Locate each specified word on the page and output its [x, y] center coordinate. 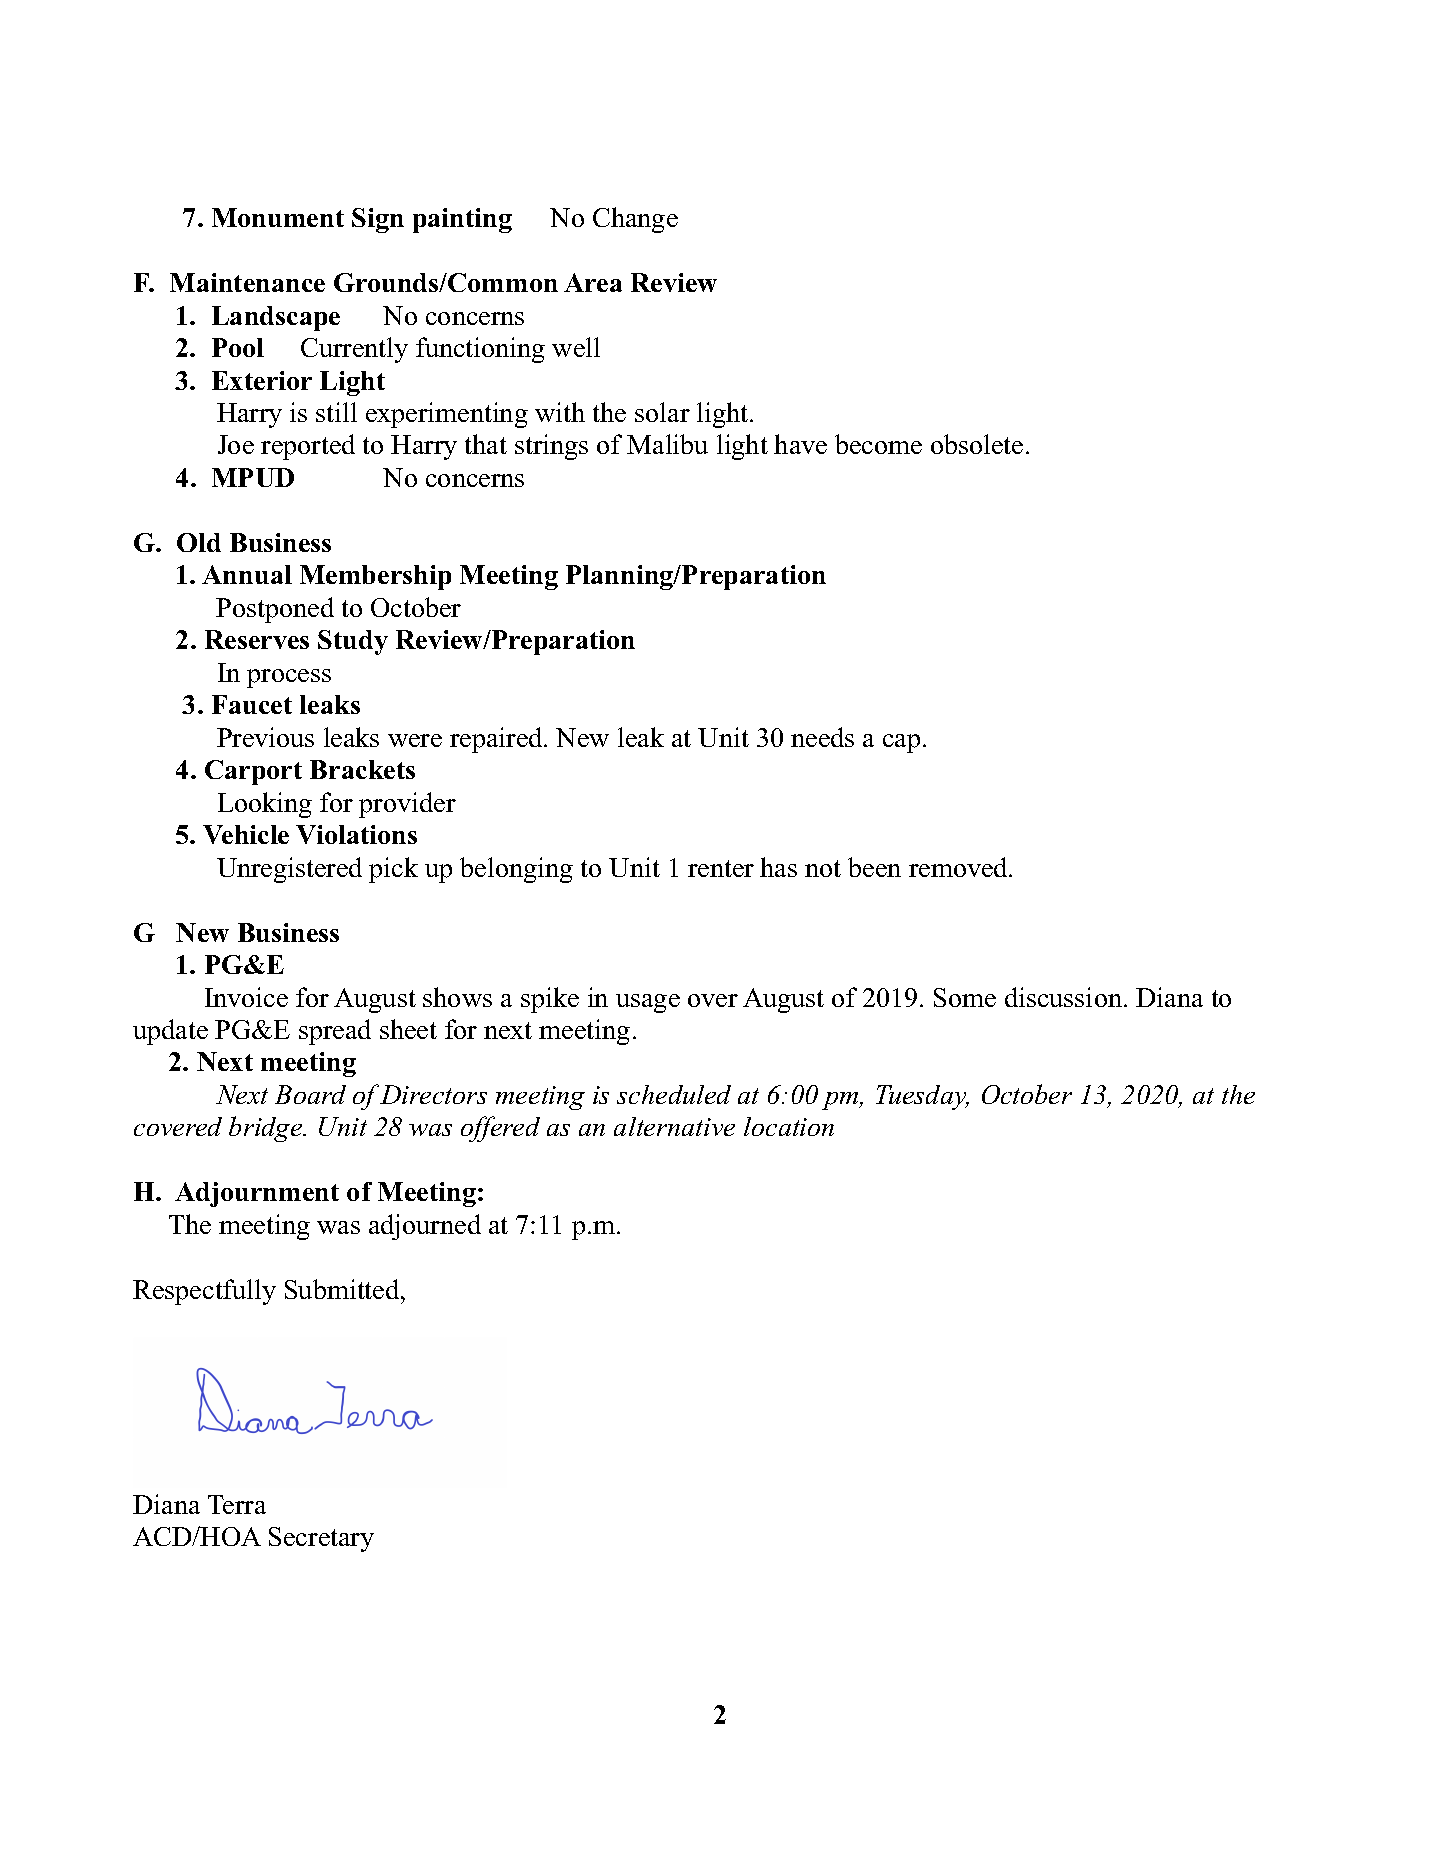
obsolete [977, 444]
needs [822, 737]
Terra [237, 1504]
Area [593, 282]
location [789, 1126]
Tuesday [922, 1097]
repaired [497, 740]
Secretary [321, 1539]
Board [310, 1094]
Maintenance [247, 282]
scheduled [674, 1094]
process [289, 678]
